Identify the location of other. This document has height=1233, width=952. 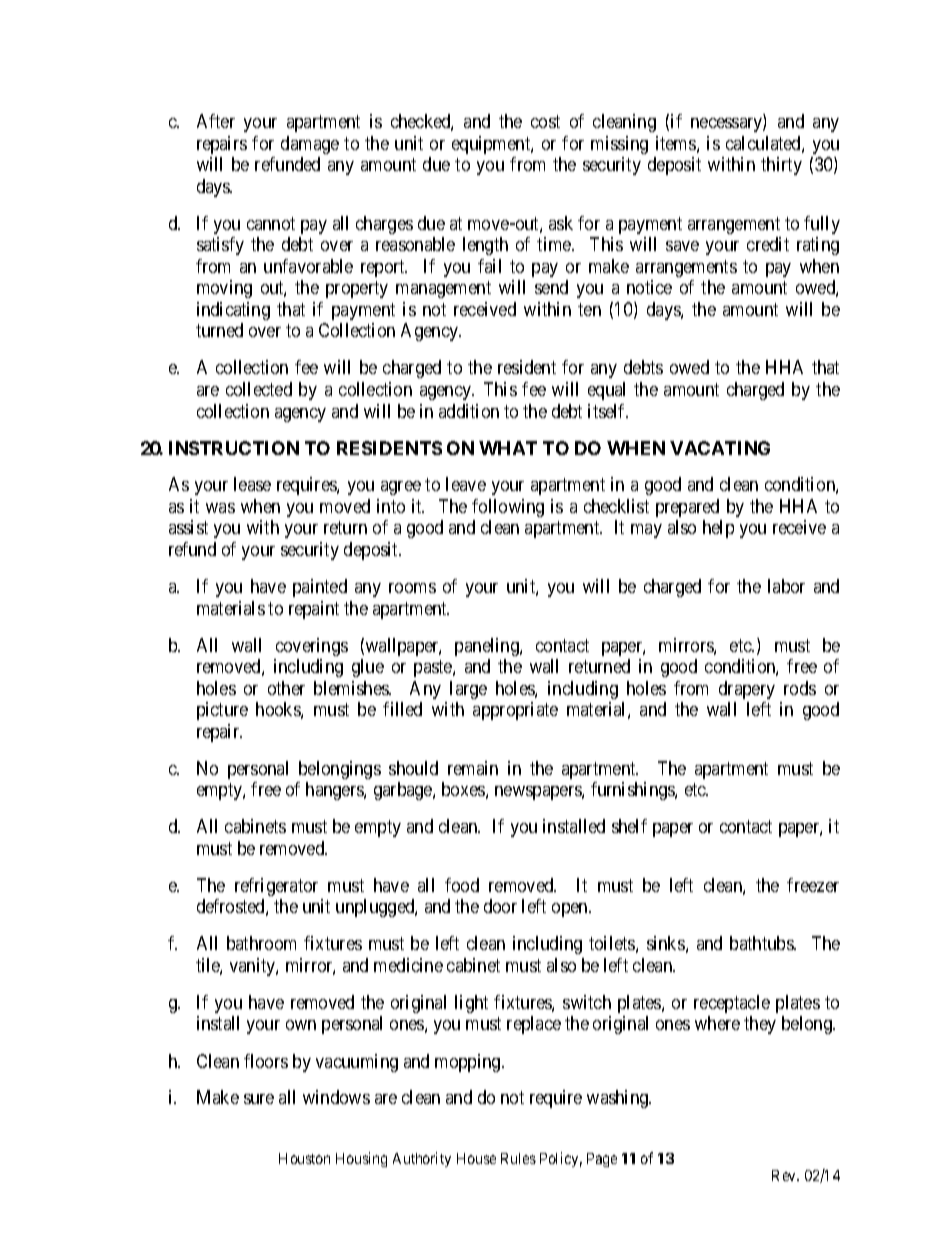
(286, 688).
